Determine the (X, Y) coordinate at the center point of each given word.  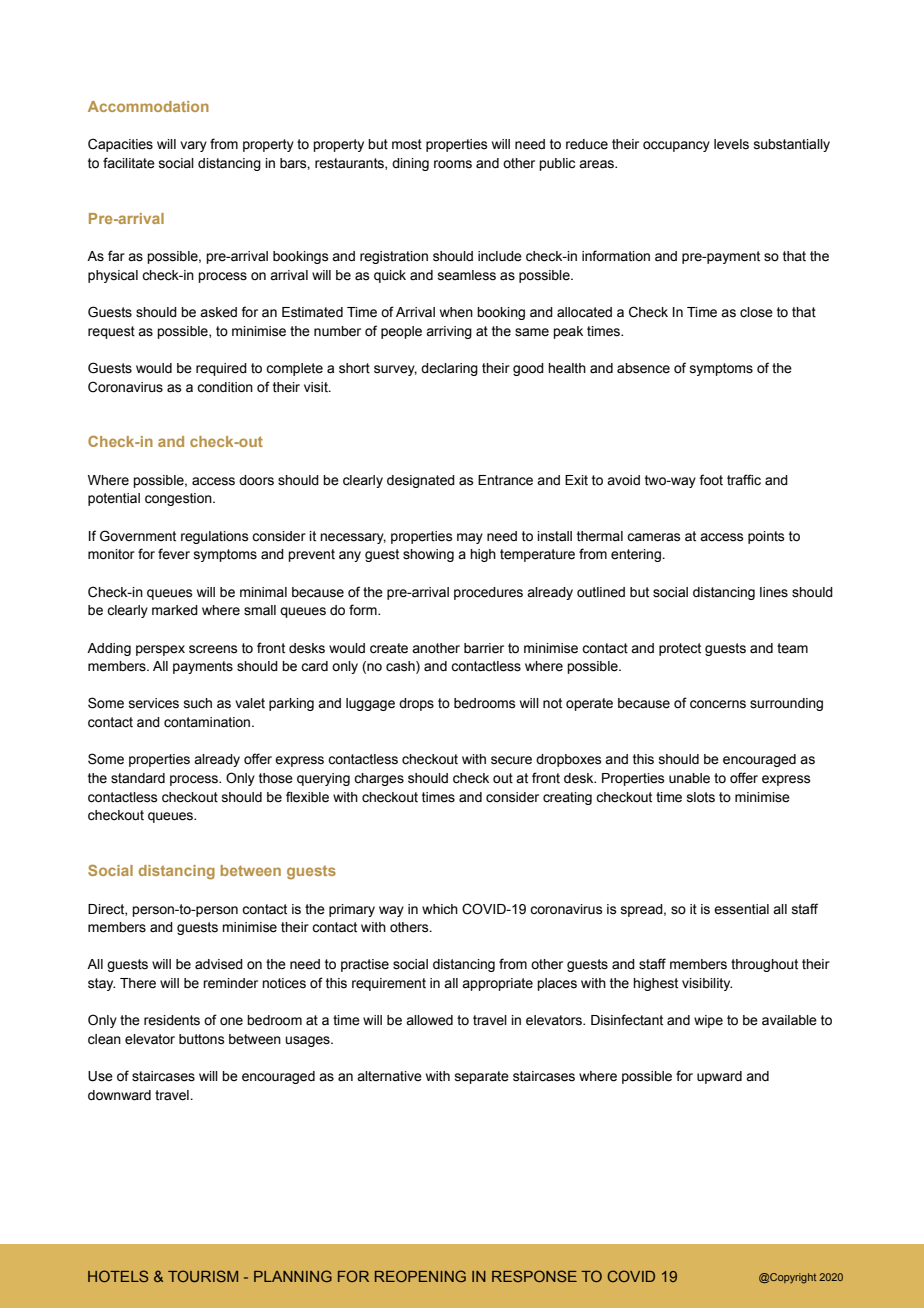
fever (174, 554)
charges (379, 779)
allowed (429, 1020)
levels (731, 144)
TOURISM (203, 1276)
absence (643, 368)
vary (193, 146)
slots (701, 797)
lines (774, 592)
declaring (449, 369)
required (221, 369)
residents (172, 1020)
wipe (708, 1021)
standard (138, 778)
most (407, 144)
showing (428, 555)
